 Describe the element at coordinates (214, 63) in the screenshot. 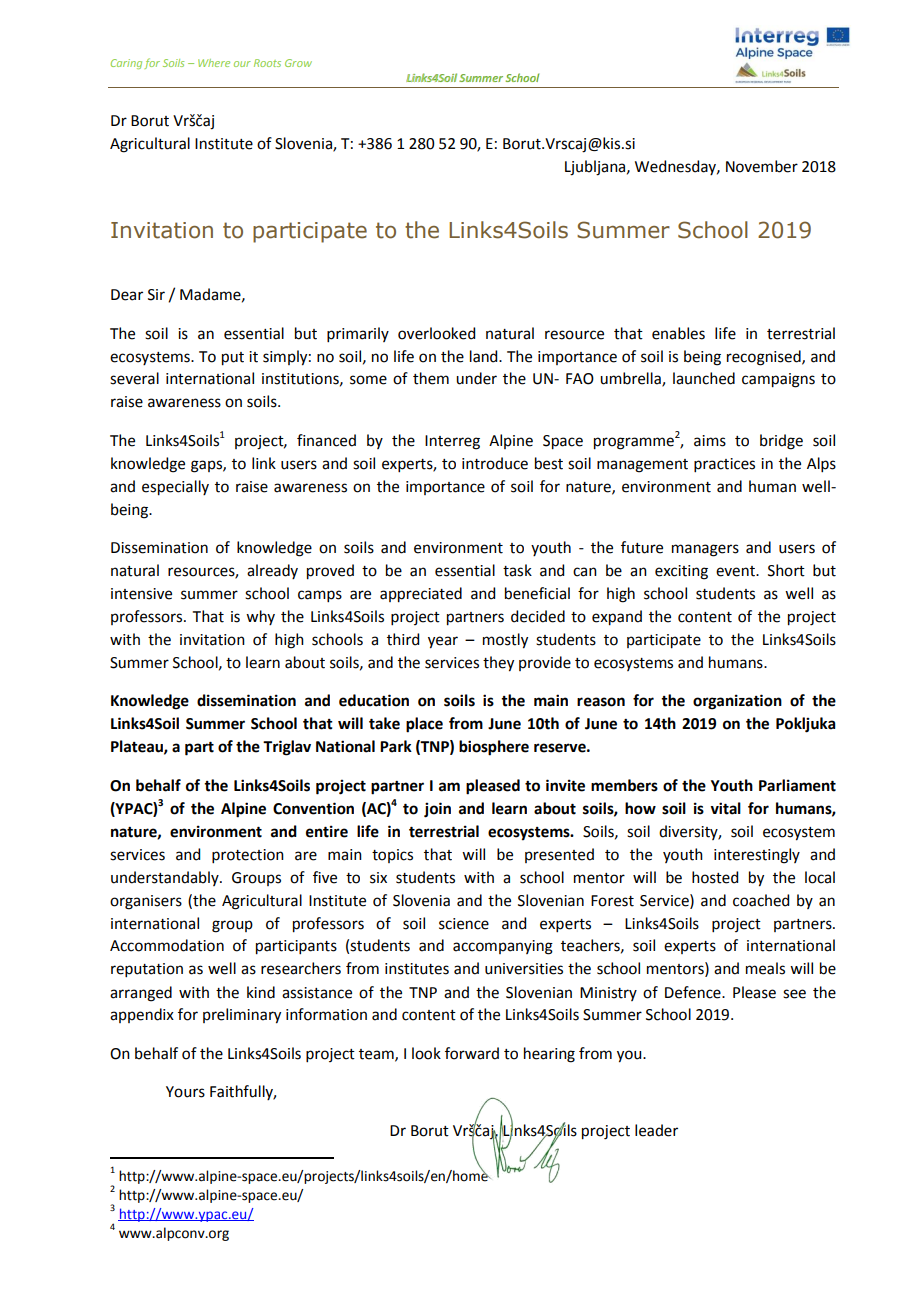

I see `Where` at that location.
